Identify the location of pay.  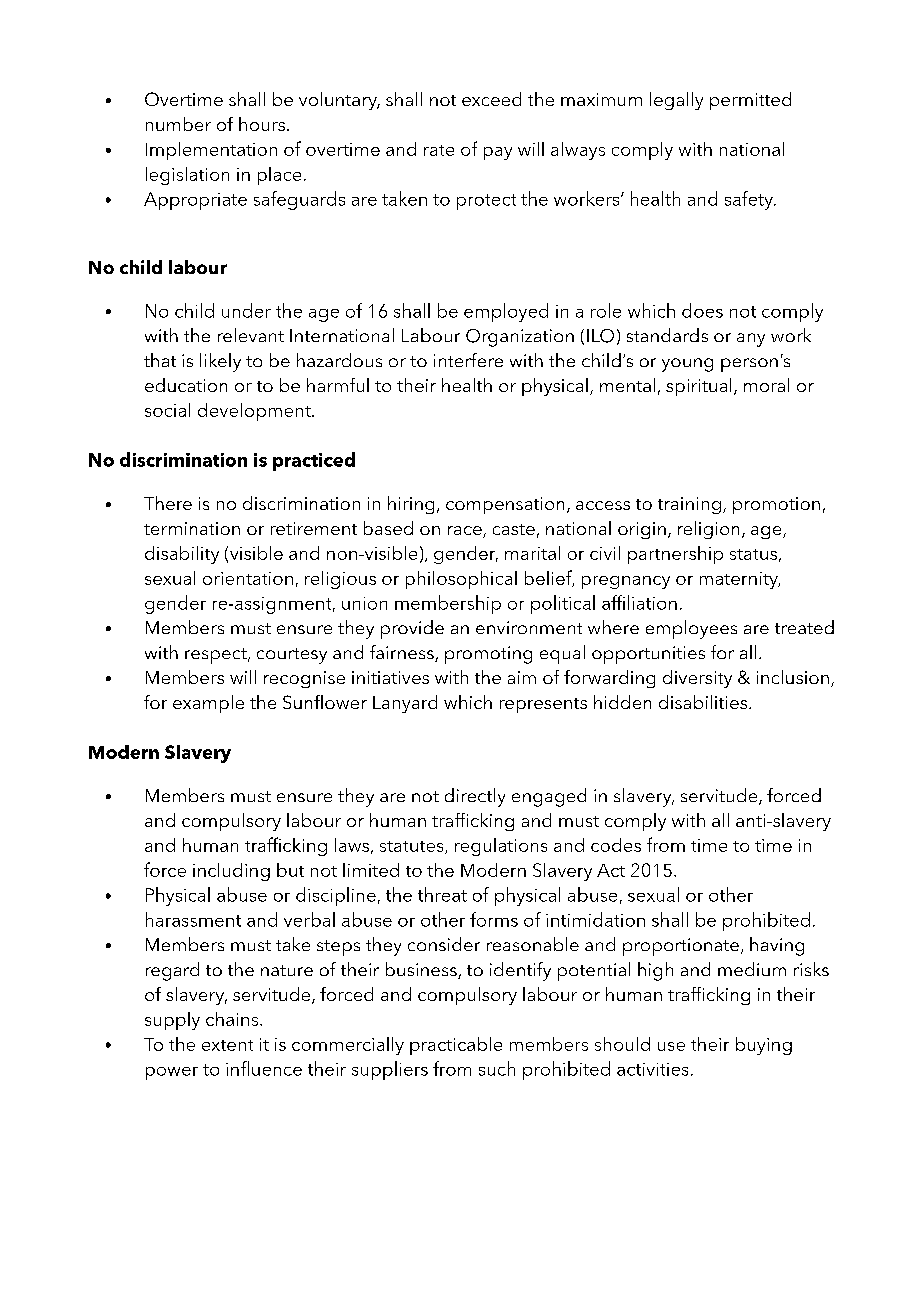
(498, 153).
